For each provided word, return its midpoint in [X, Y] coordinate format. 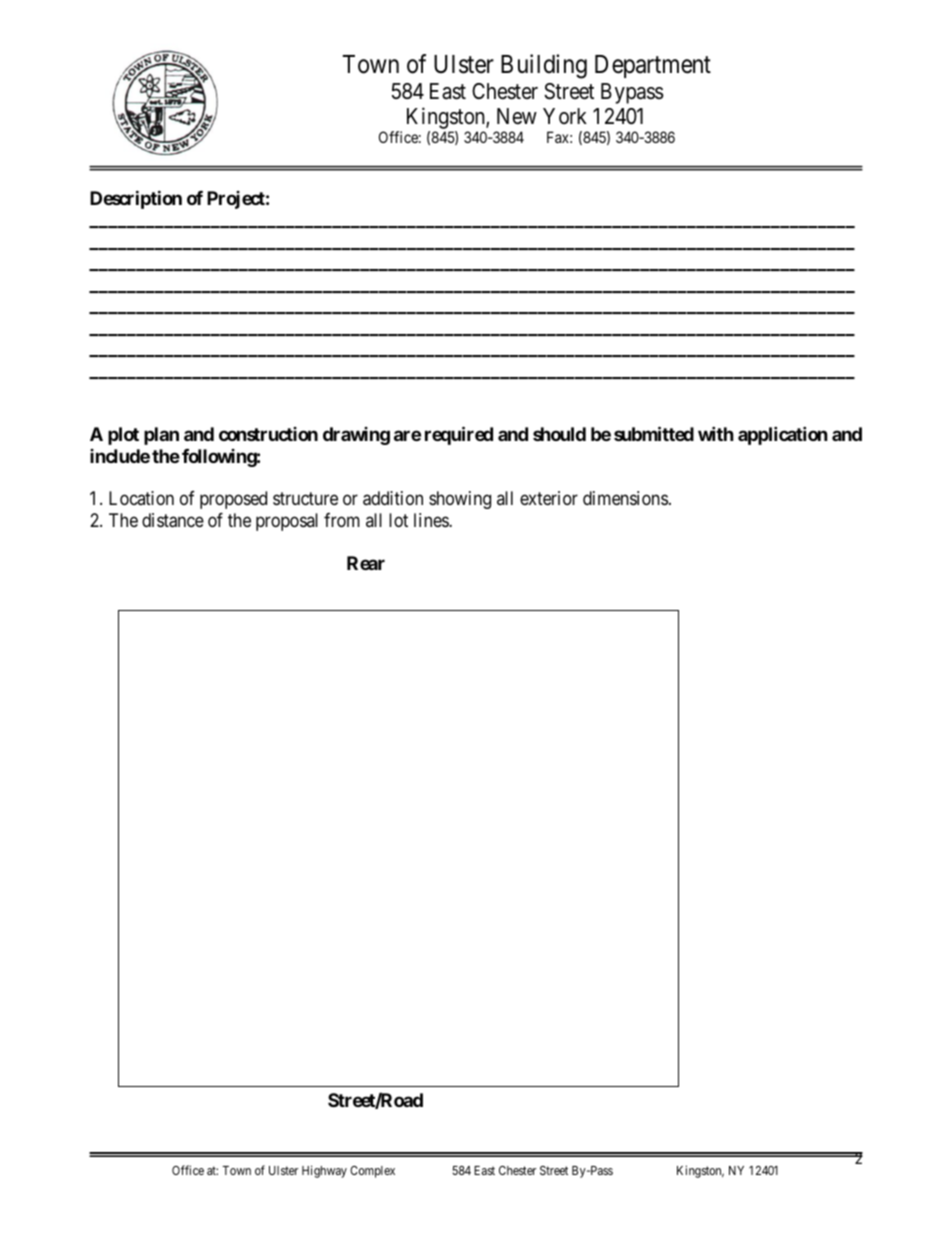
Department [653, 66]
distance [173, 520]
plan [161, 436]
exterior [549, 498]
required [459, 435]
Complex [372, 1172]
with [716, 433]
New [517, 116]
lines [432, 520]
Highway [324, 1171]
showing [460, 500]
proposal [287, 522]
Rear [366, 563]
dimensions [625, 498]
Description [136, 199]
